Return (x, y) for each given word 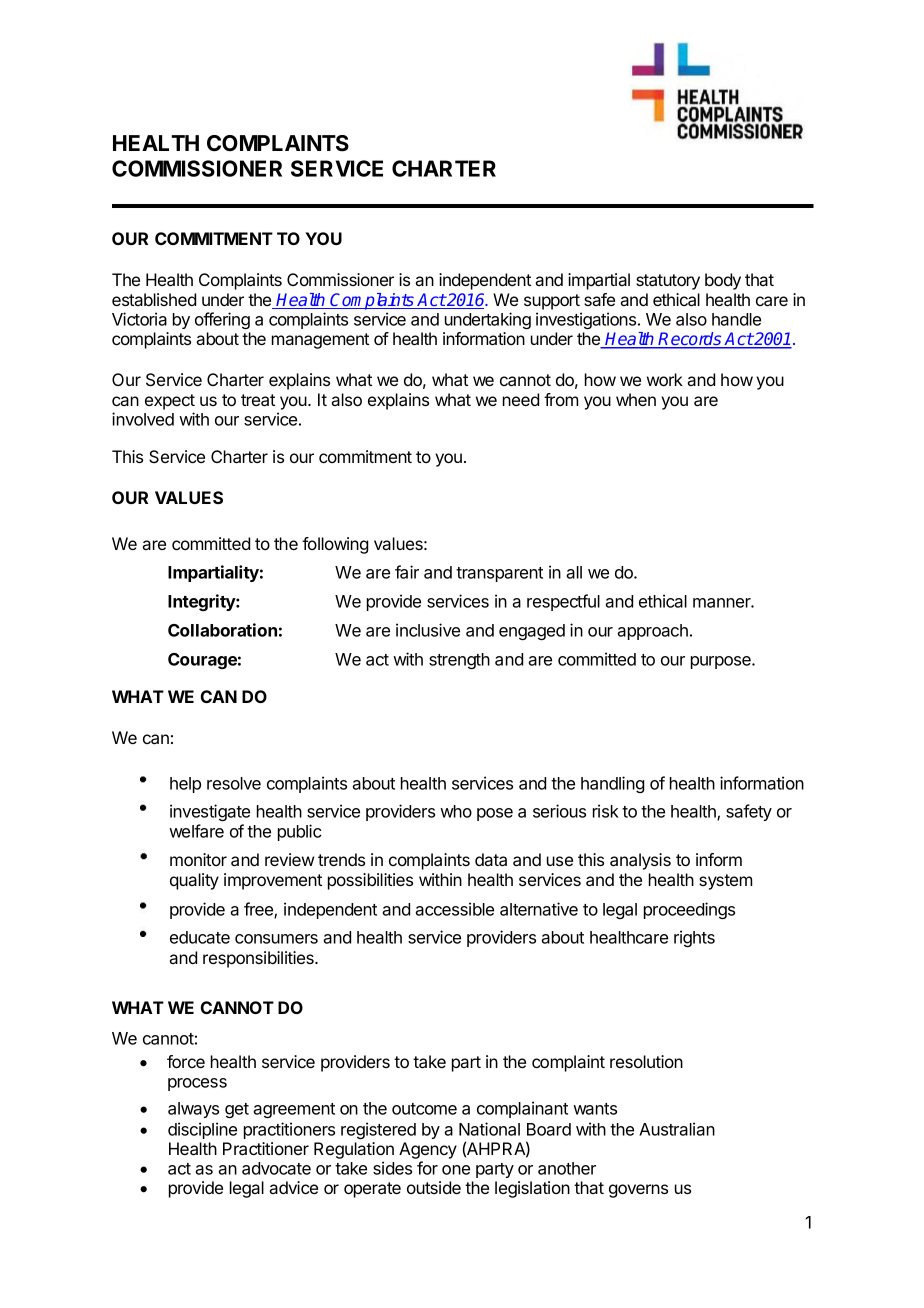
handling (613, 784)
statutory (668, 282)
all (574, 572)
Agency (428, 1150)
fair (407, 572)
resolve (234, 783)
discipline (202, 1130)
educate (200, 937)
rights (694, 938)
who (456, 811)
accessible (454, 909)
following (335, 545)
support (552, 302)
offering (222, 320)
